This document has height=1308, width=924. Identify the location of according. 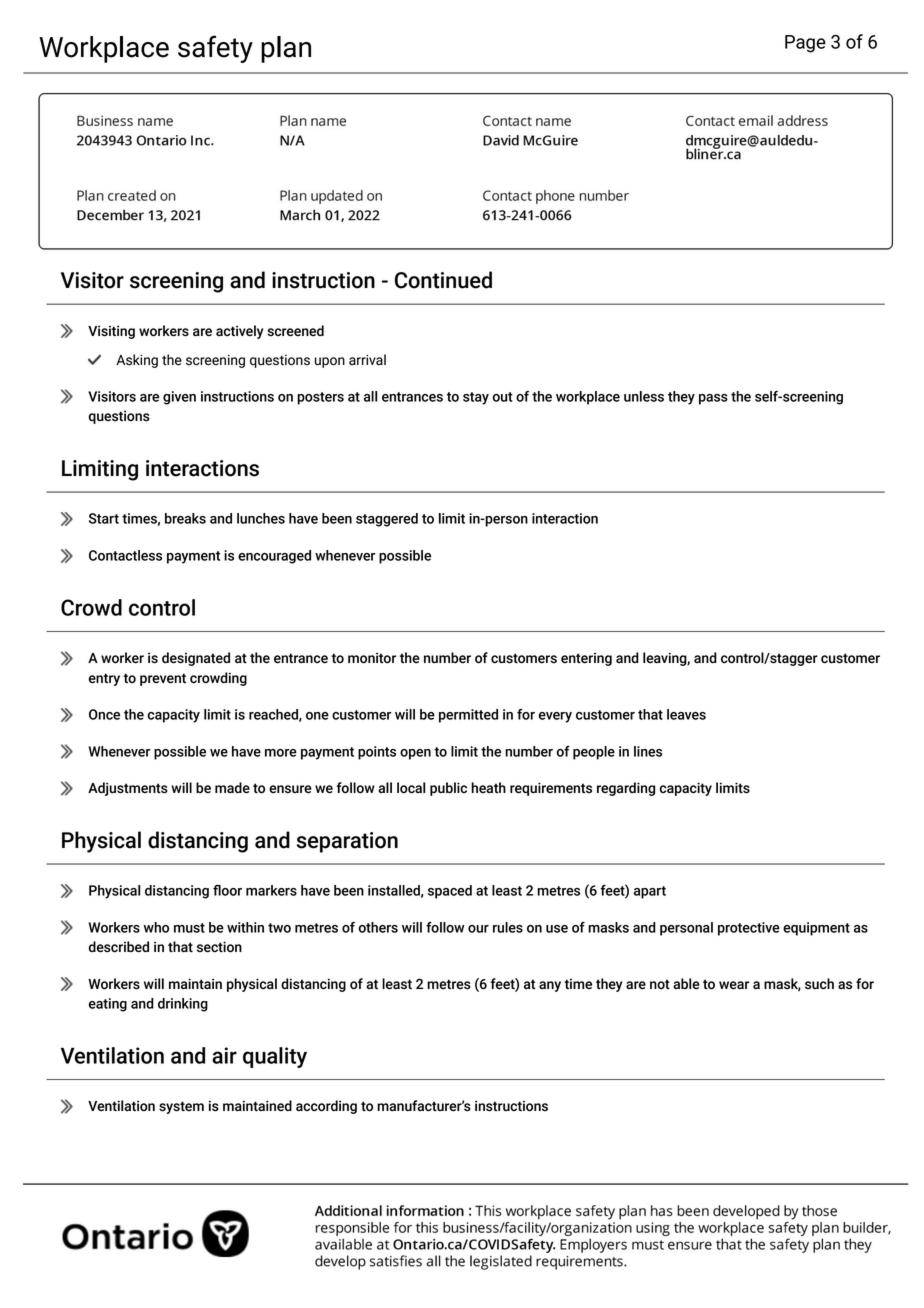
(326, 1107).
